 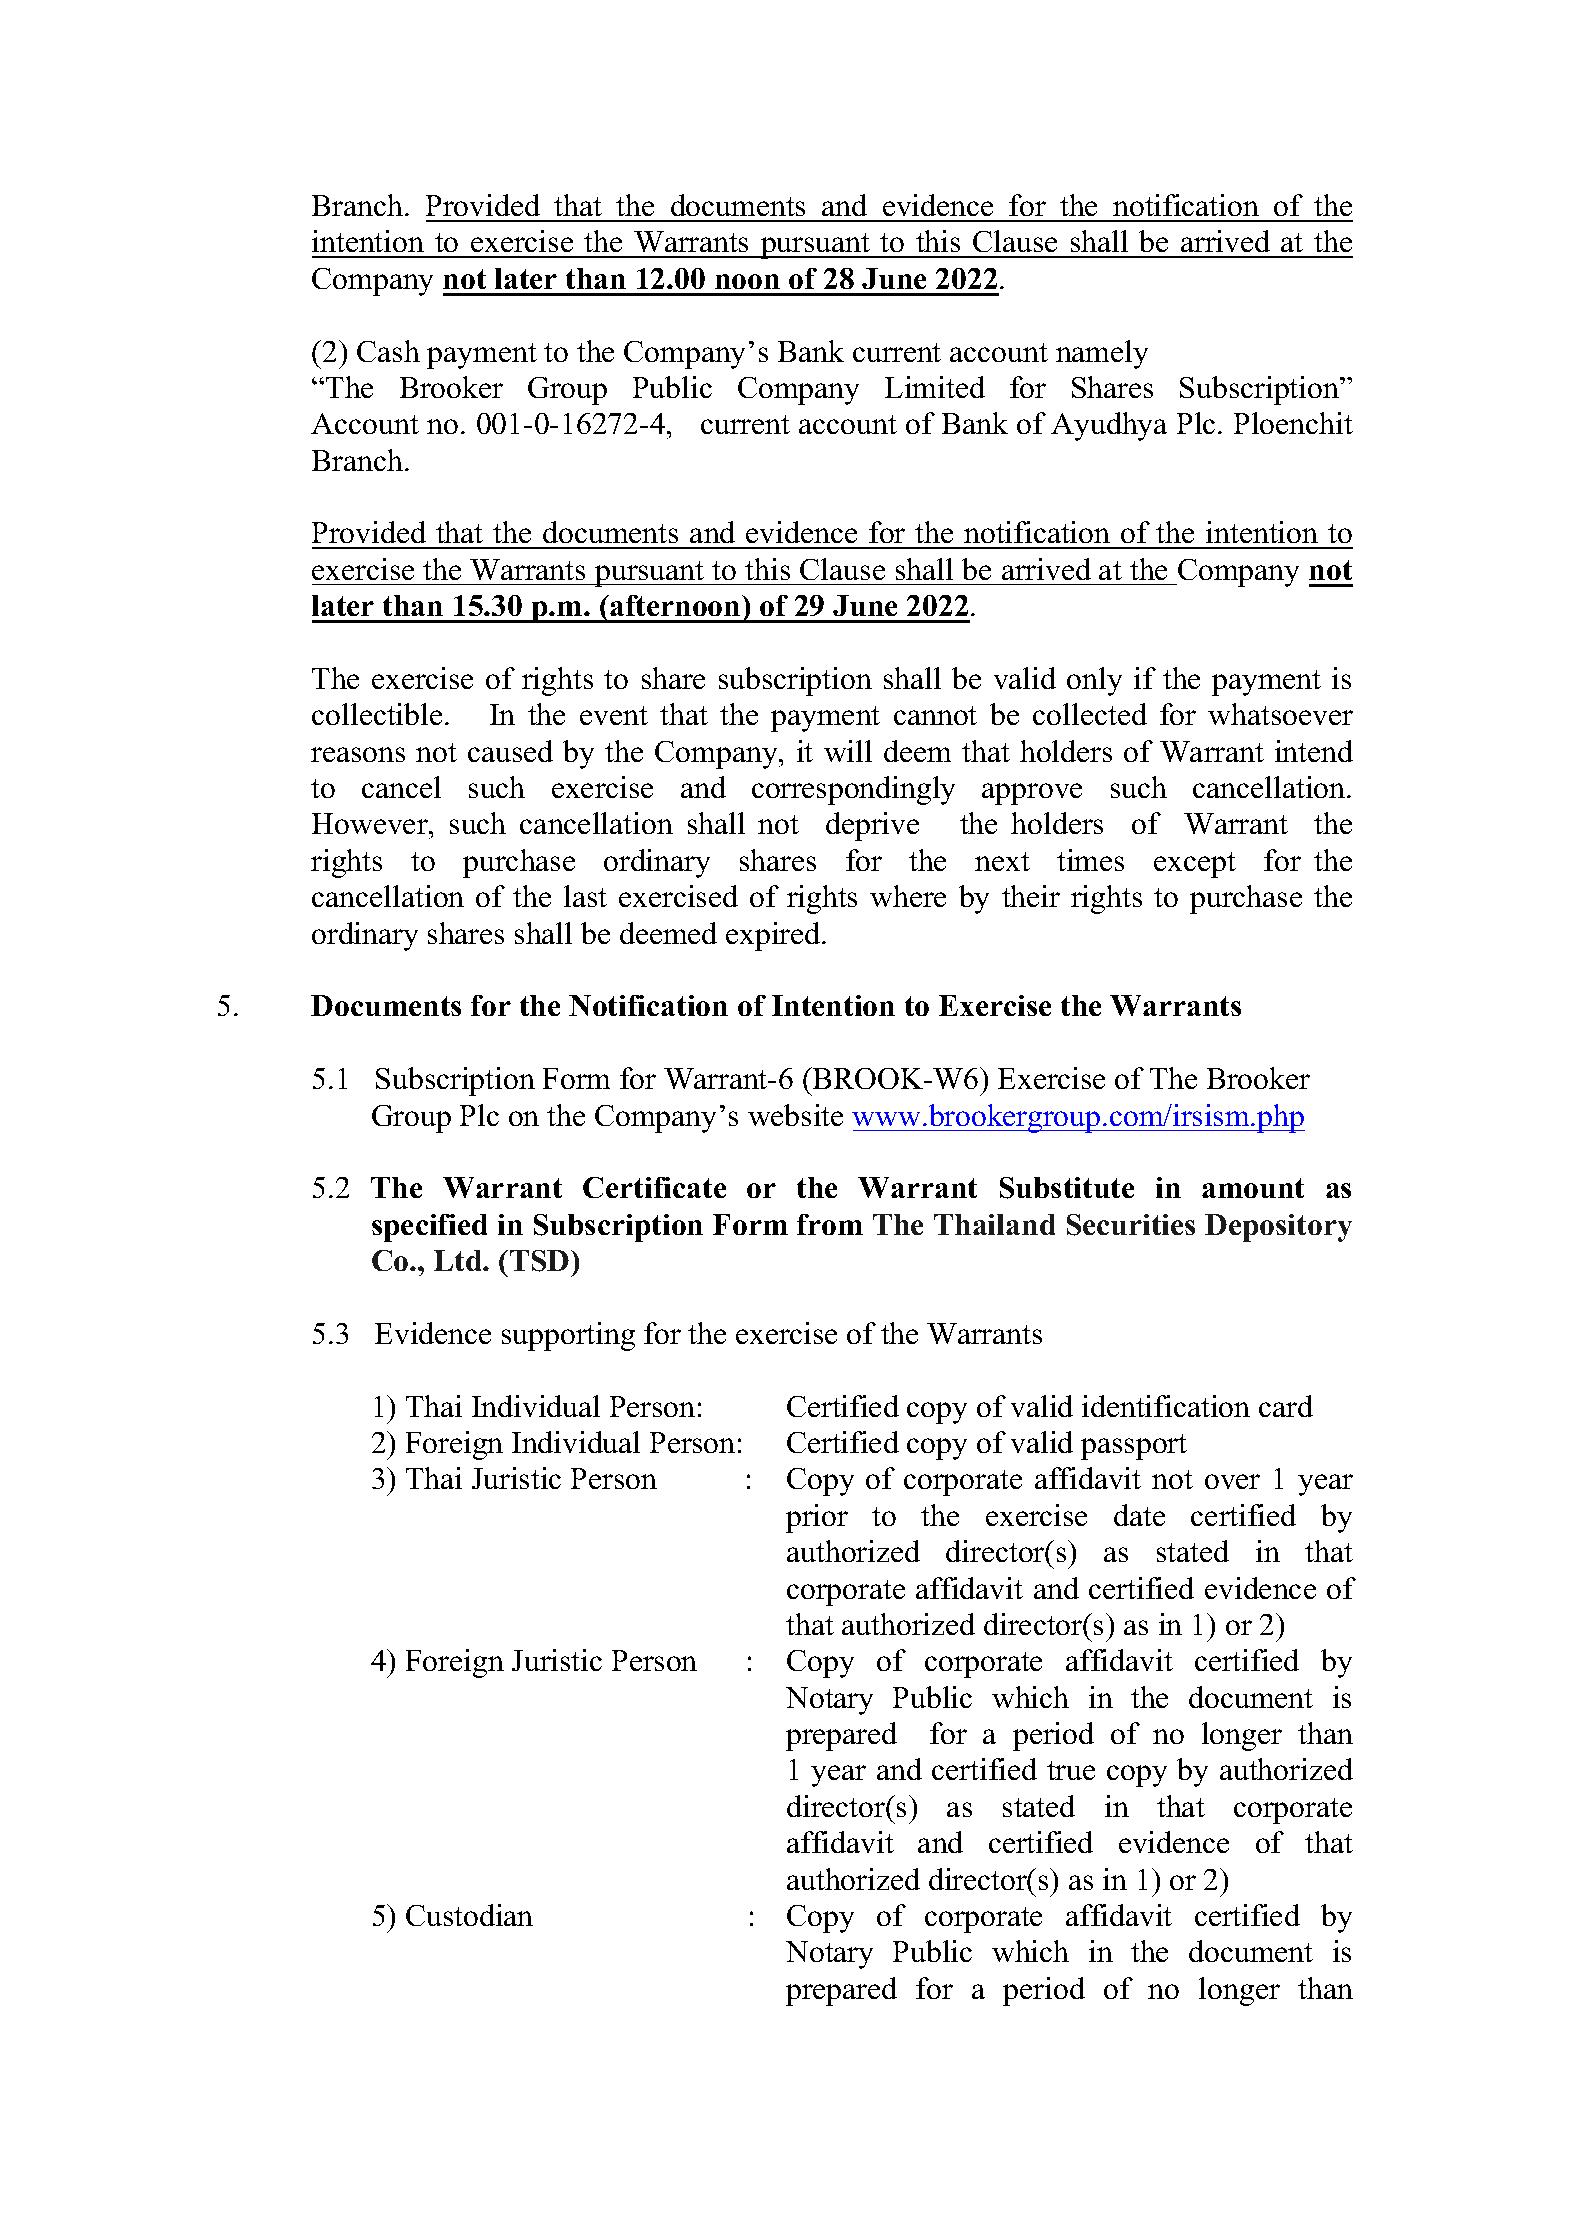 I want to click on except, so click(x=1195, y=865).
